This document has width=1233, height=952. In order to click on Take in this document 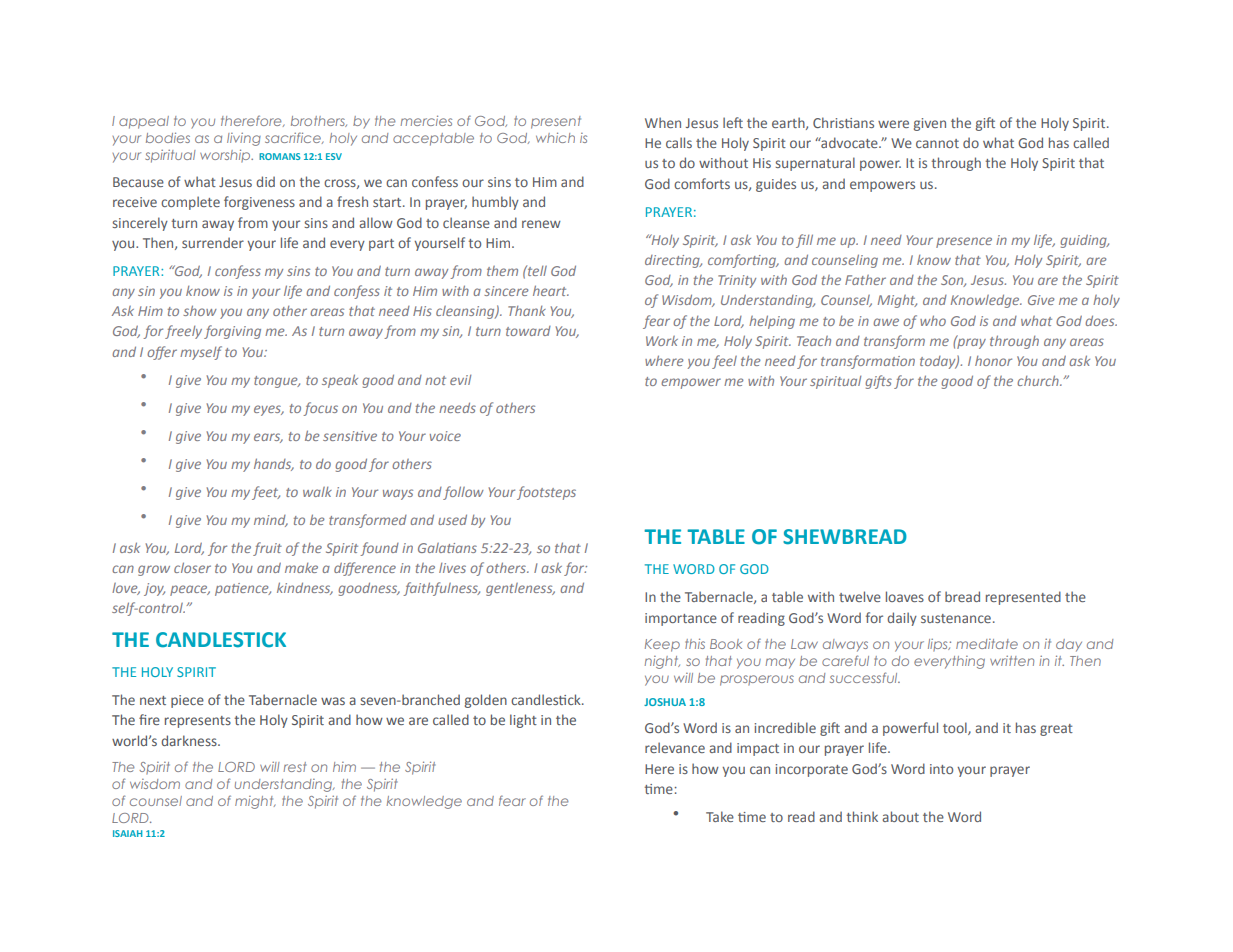, I will do `click(720, 816)`.
